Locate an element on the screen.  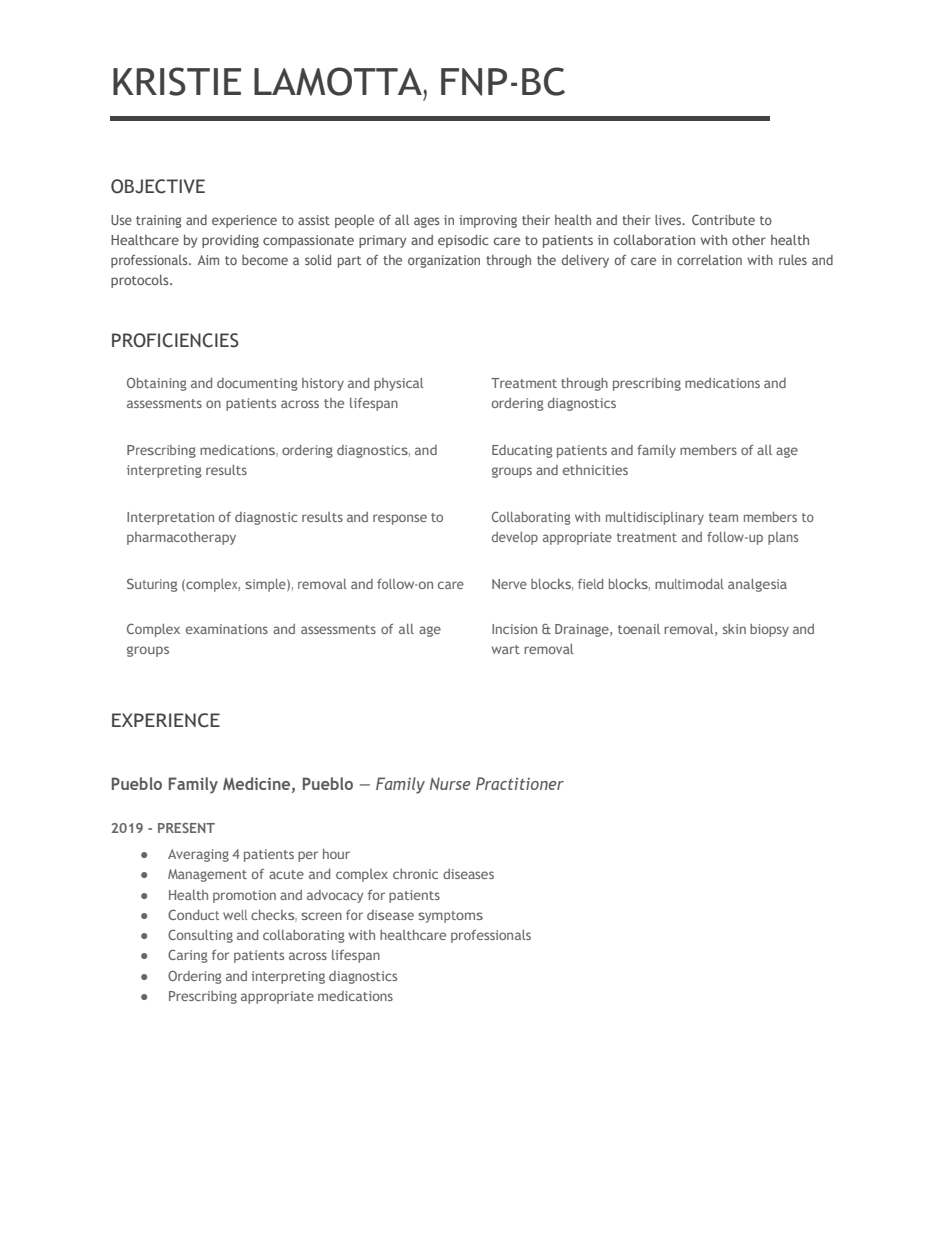
improving is located at coordinates (488, 221).
